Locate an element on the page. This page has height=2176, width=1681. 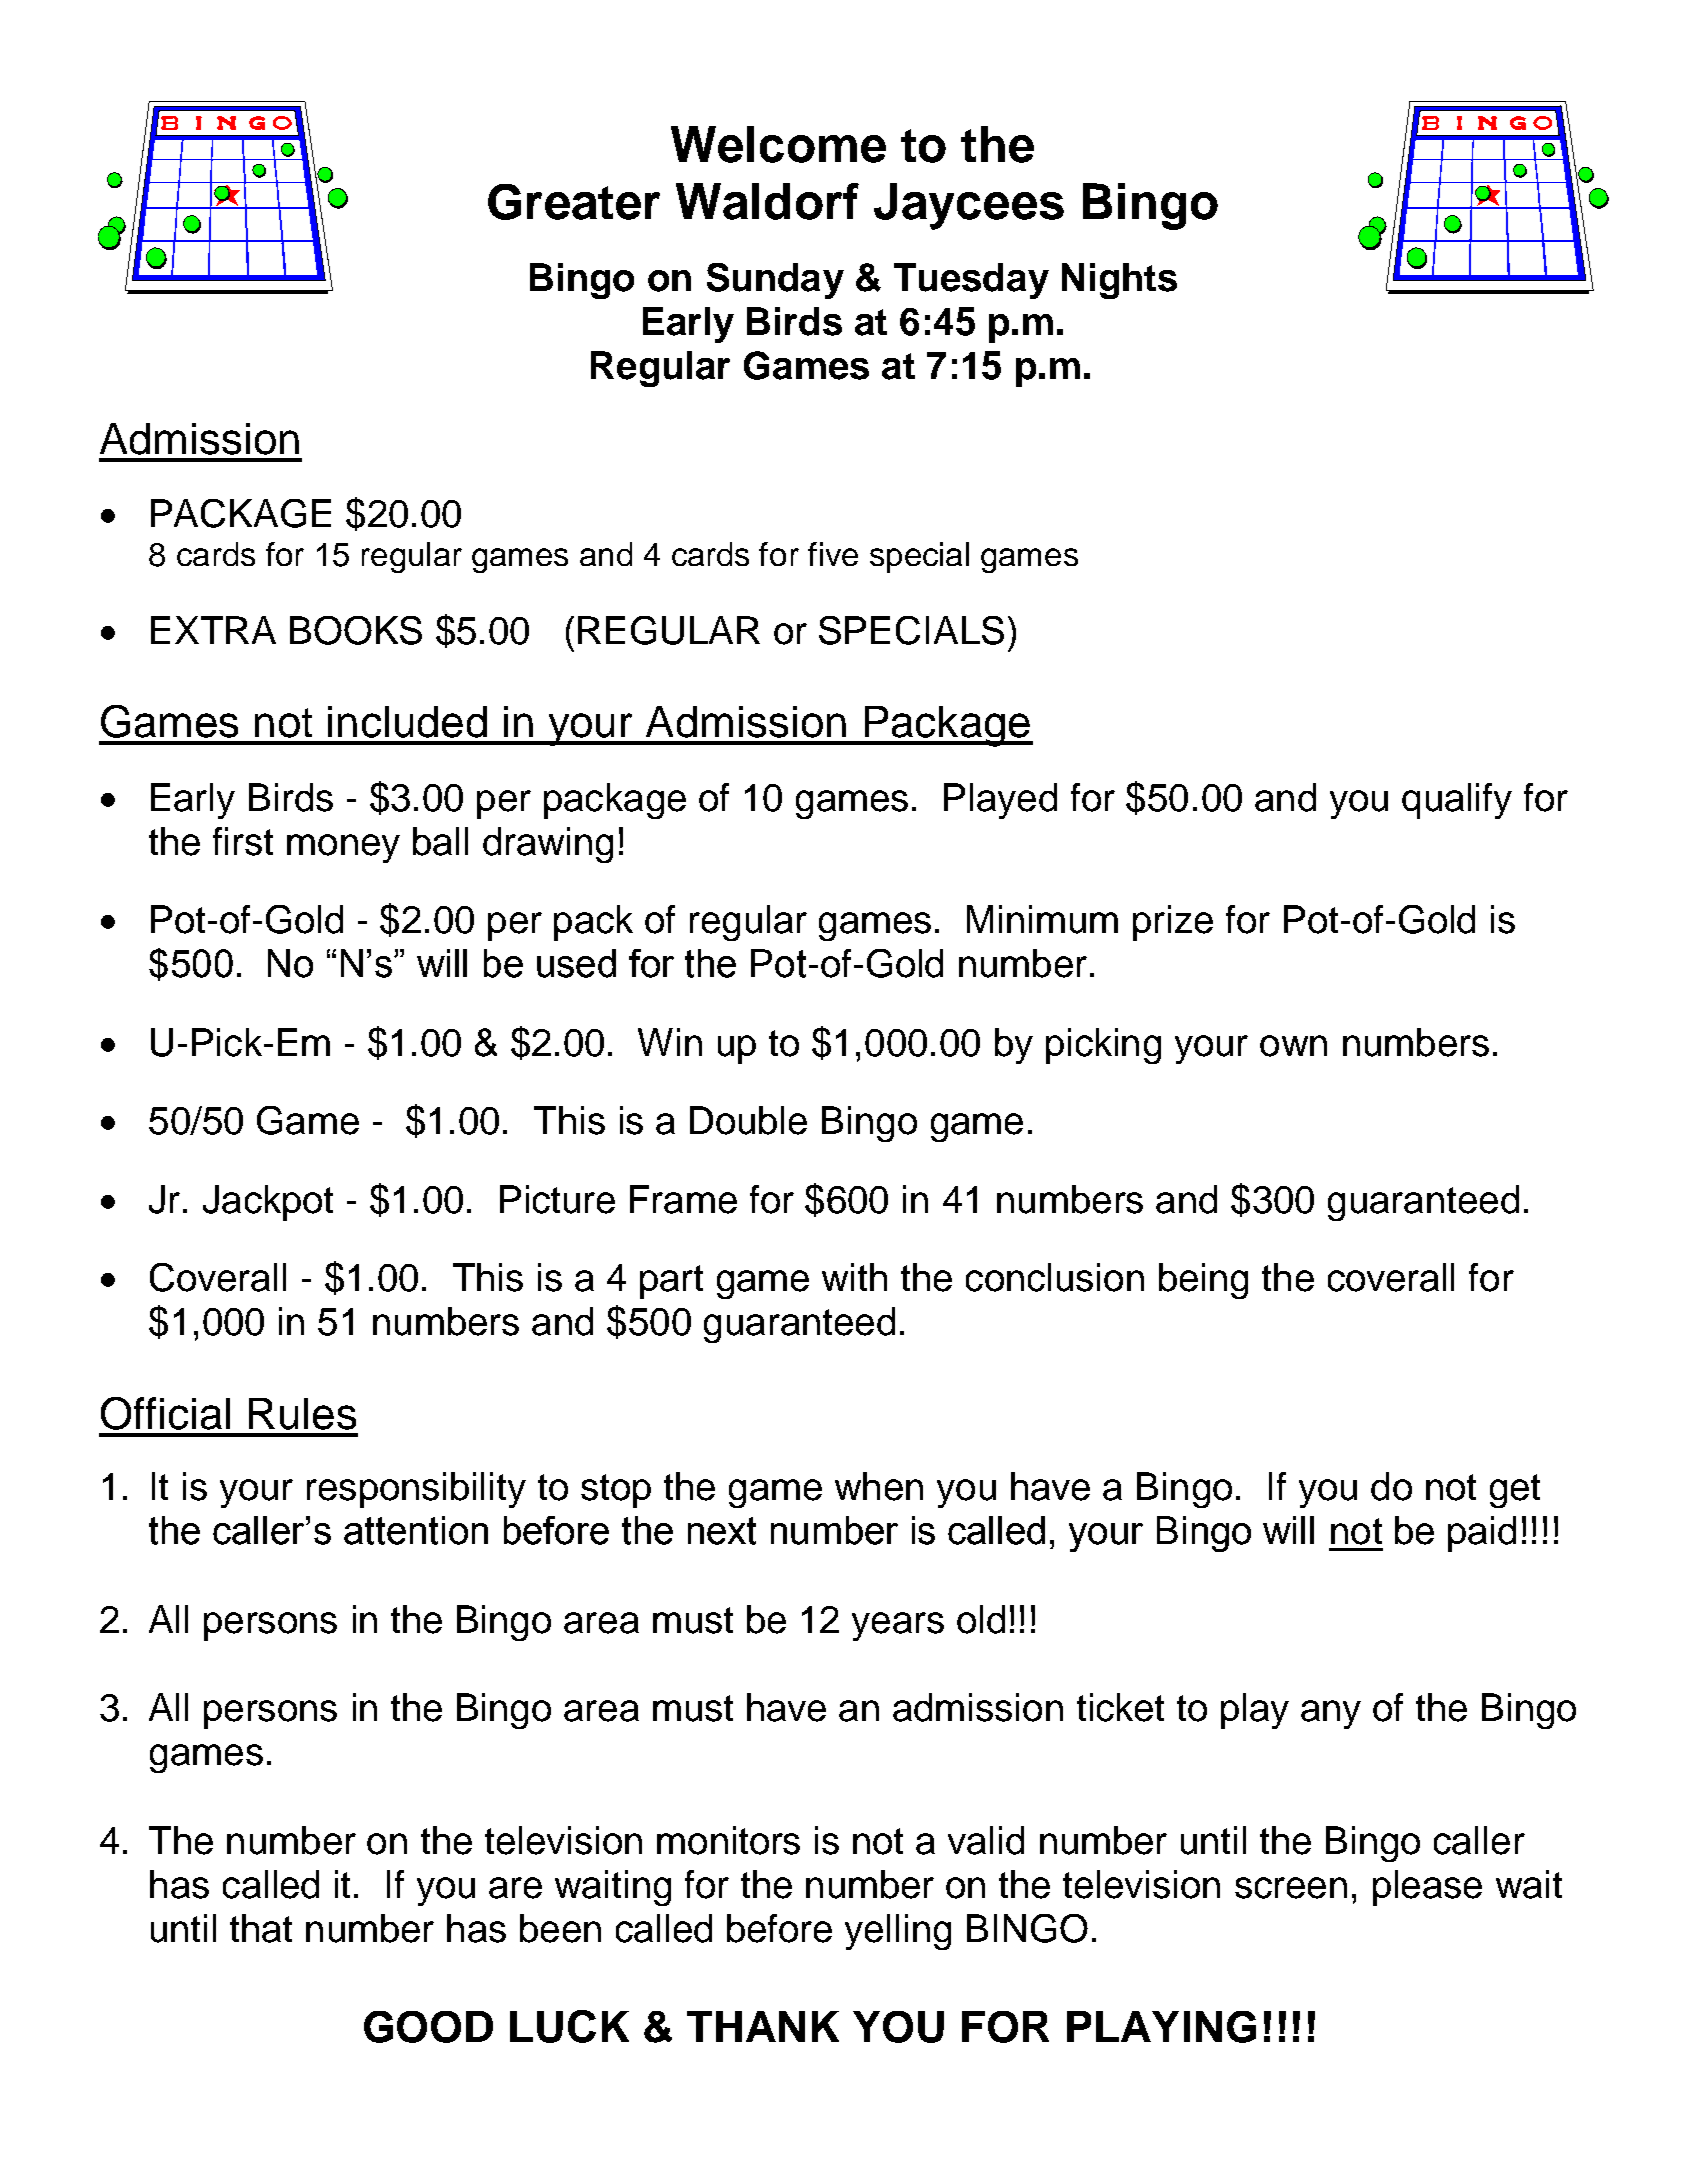
when is located at coordinates (879, 1486).
